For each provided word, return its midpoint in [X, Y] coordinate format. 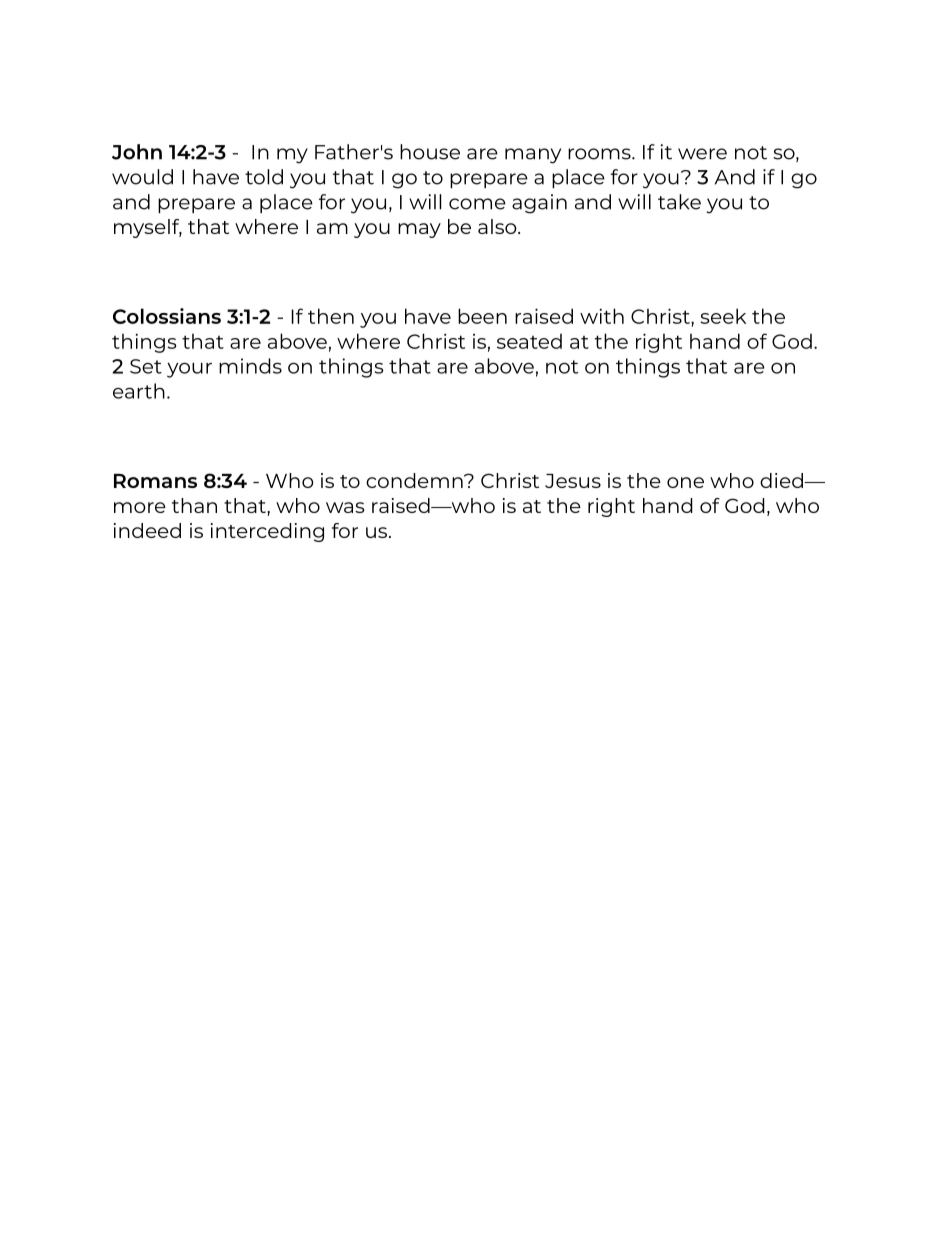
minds [250, 366]
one [685, 482]
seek [723, 316]
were [702, 154]
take [679, 202]
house [430, 152]
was [345, 507]
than [194, 505]
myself [148, 228]
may [419, 230]
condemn [415, 480]
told [264, 177]
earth [139, 391]
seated [529, 341]
